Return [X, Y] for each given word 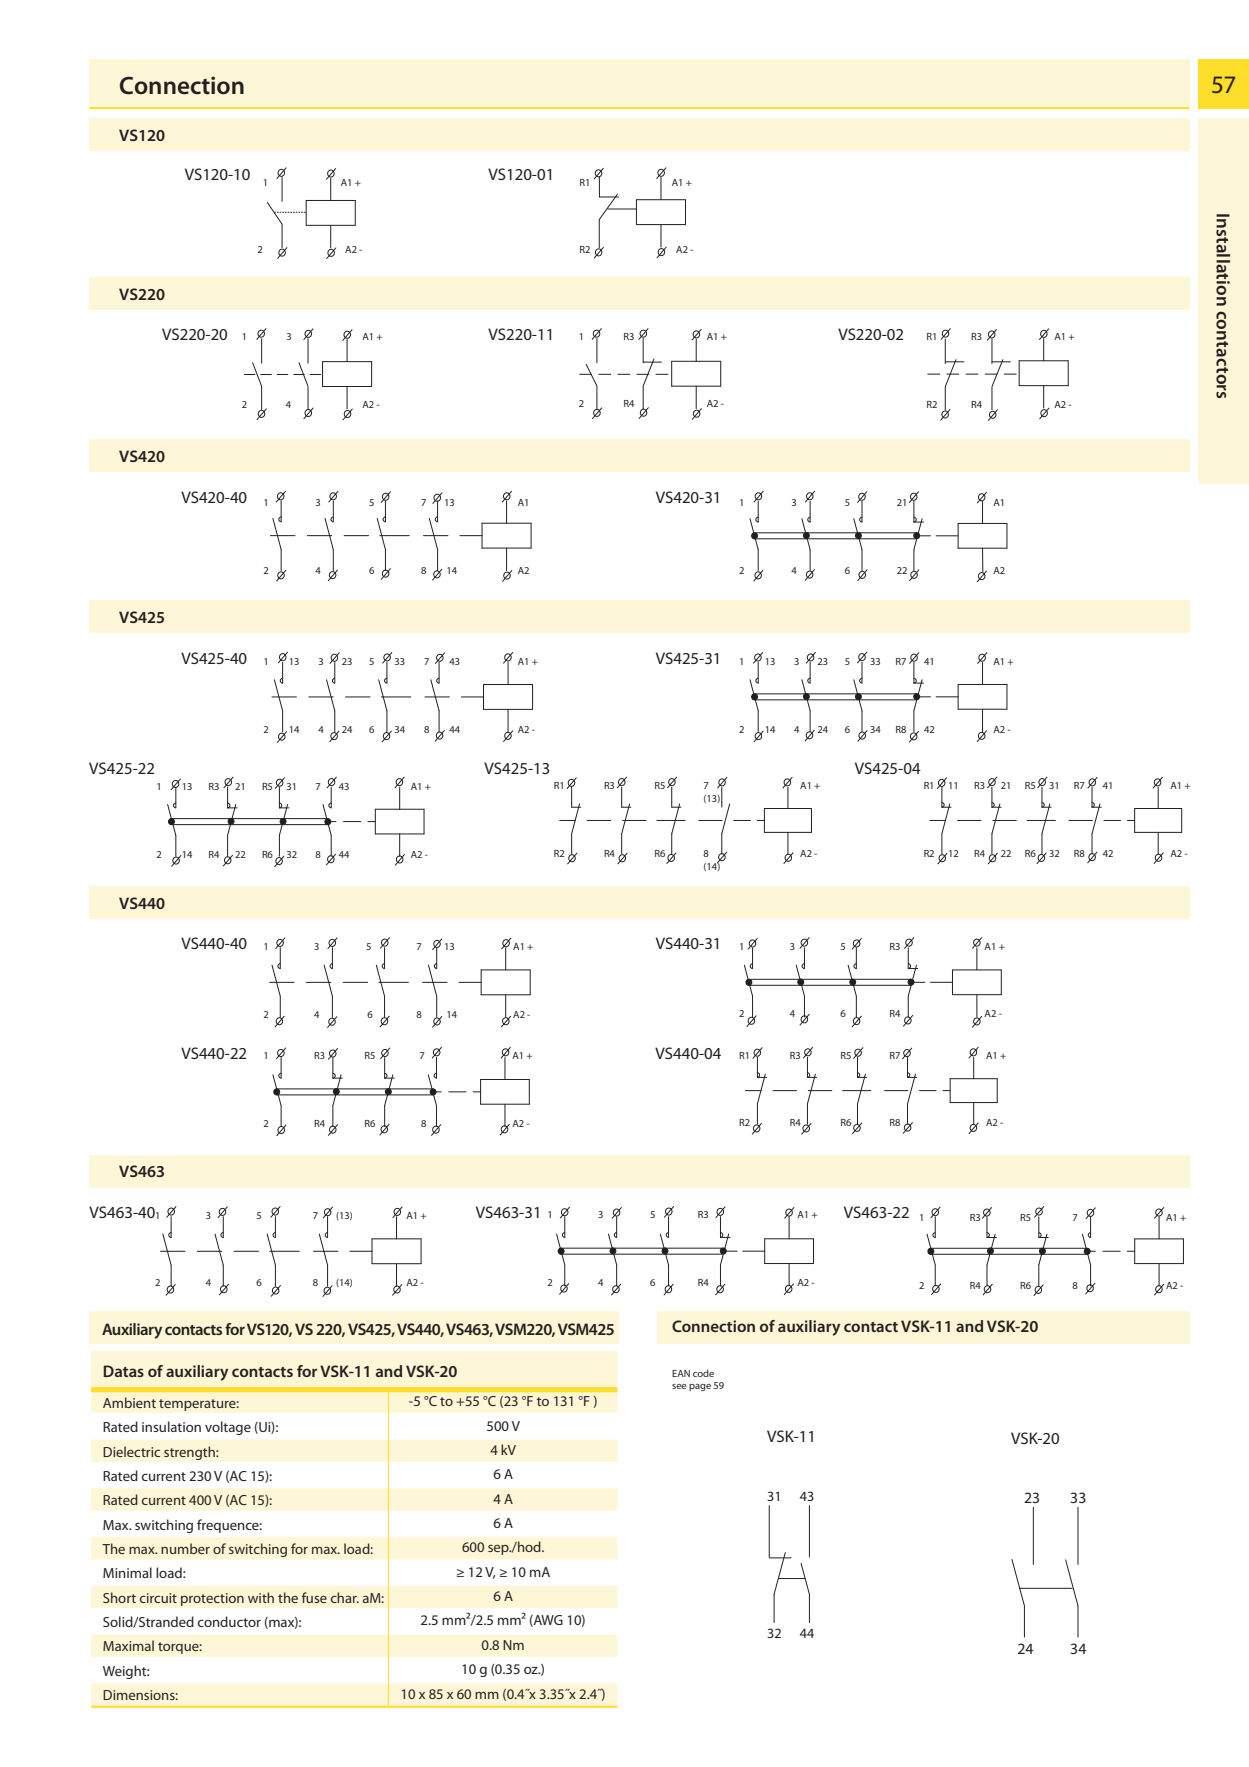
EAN [681, 1373]
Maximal [128, 1645]
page [700, 1387]
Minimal [127, 1572]
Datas [123, 1371]
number [185, 1548]
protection [212, 1599]
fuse [314, 1597]
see [679, 1386]
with [261, 1597]
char [345, 1597]
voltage [228, 1428]
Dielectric [131, 1451]
